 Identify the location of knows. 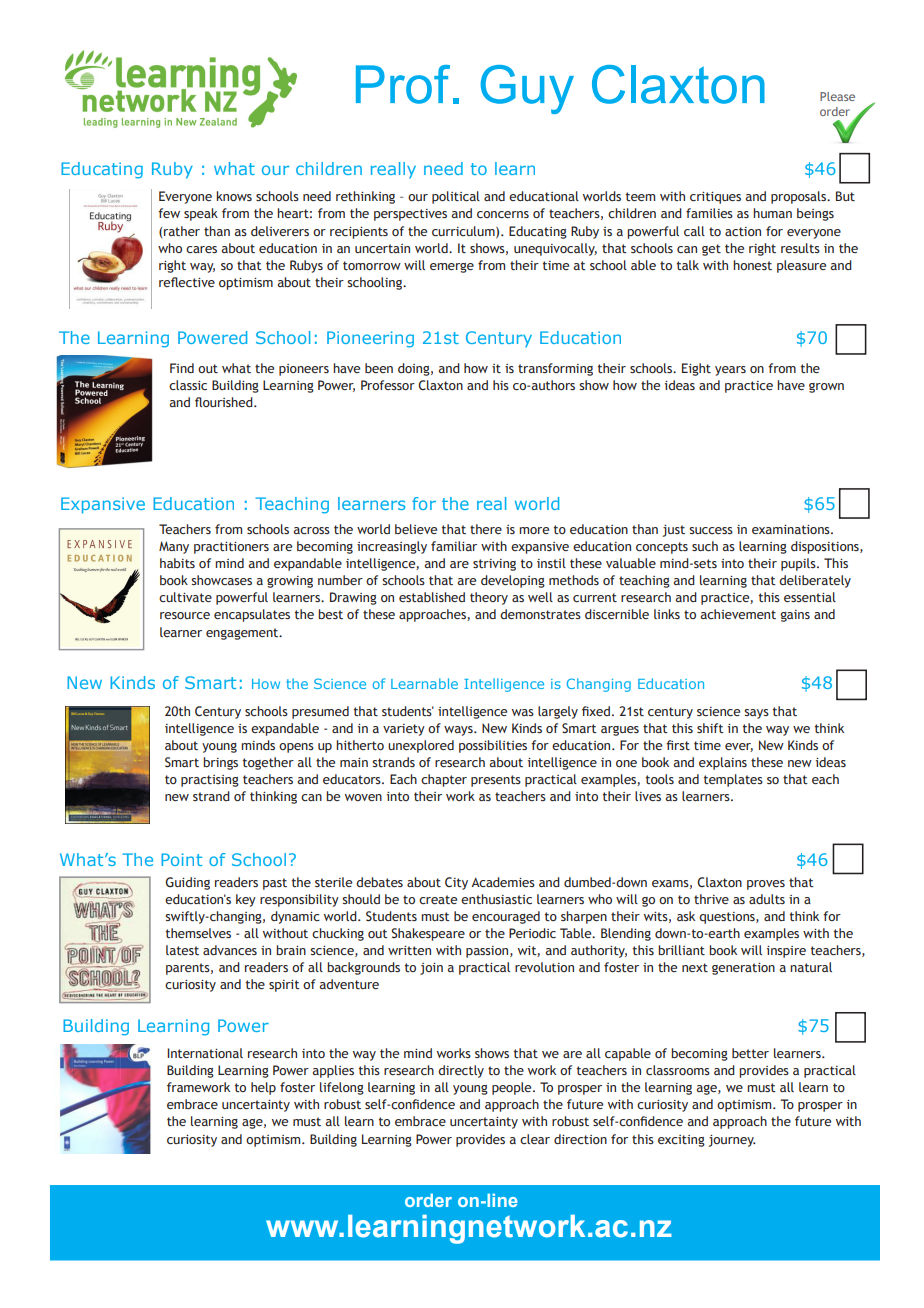
(234, 196).
